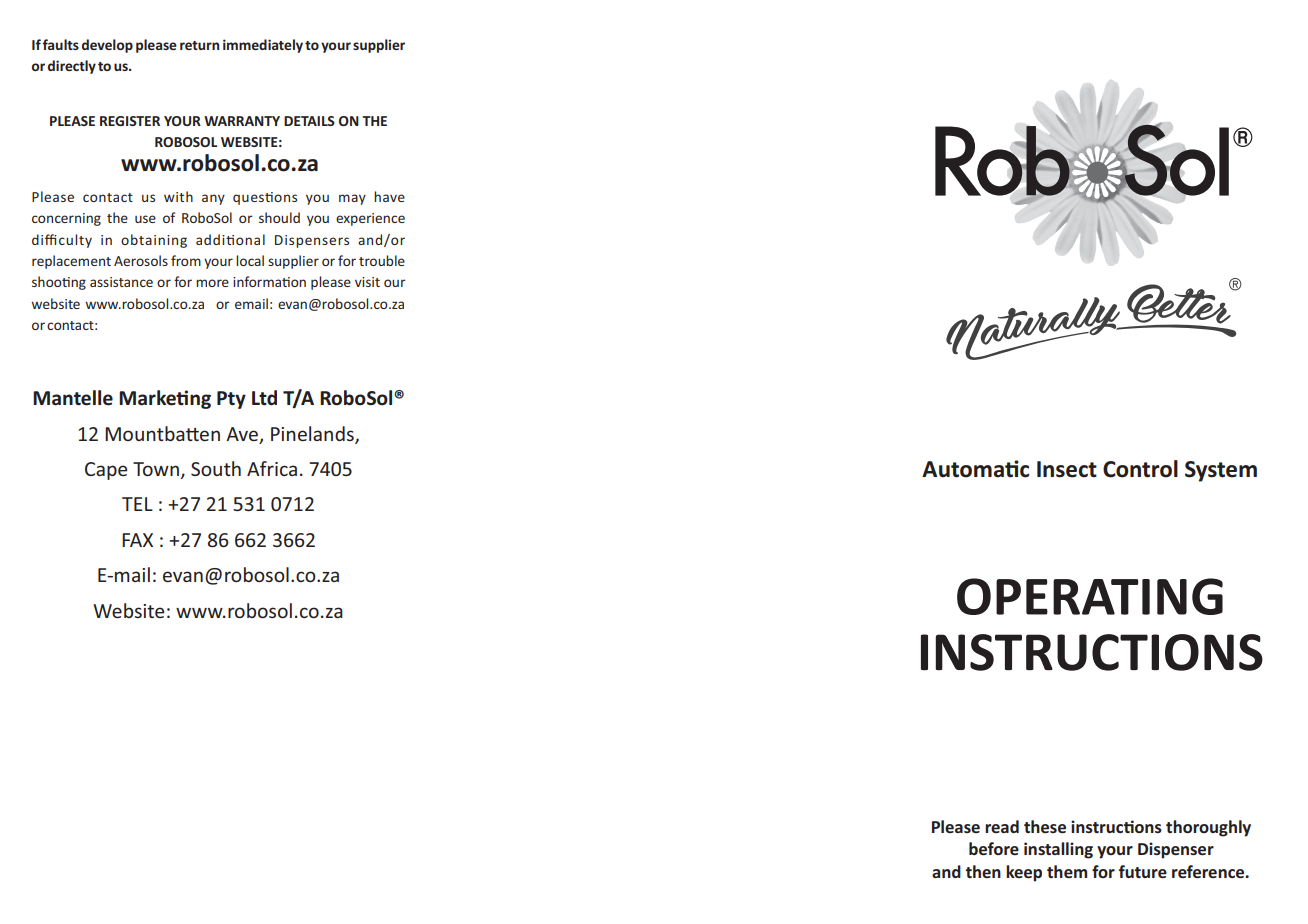 The width and height of the screenshot is (1308, 924). Describe the element at coordinates (216, 468) in the screenshot. I see `South` at that location.
